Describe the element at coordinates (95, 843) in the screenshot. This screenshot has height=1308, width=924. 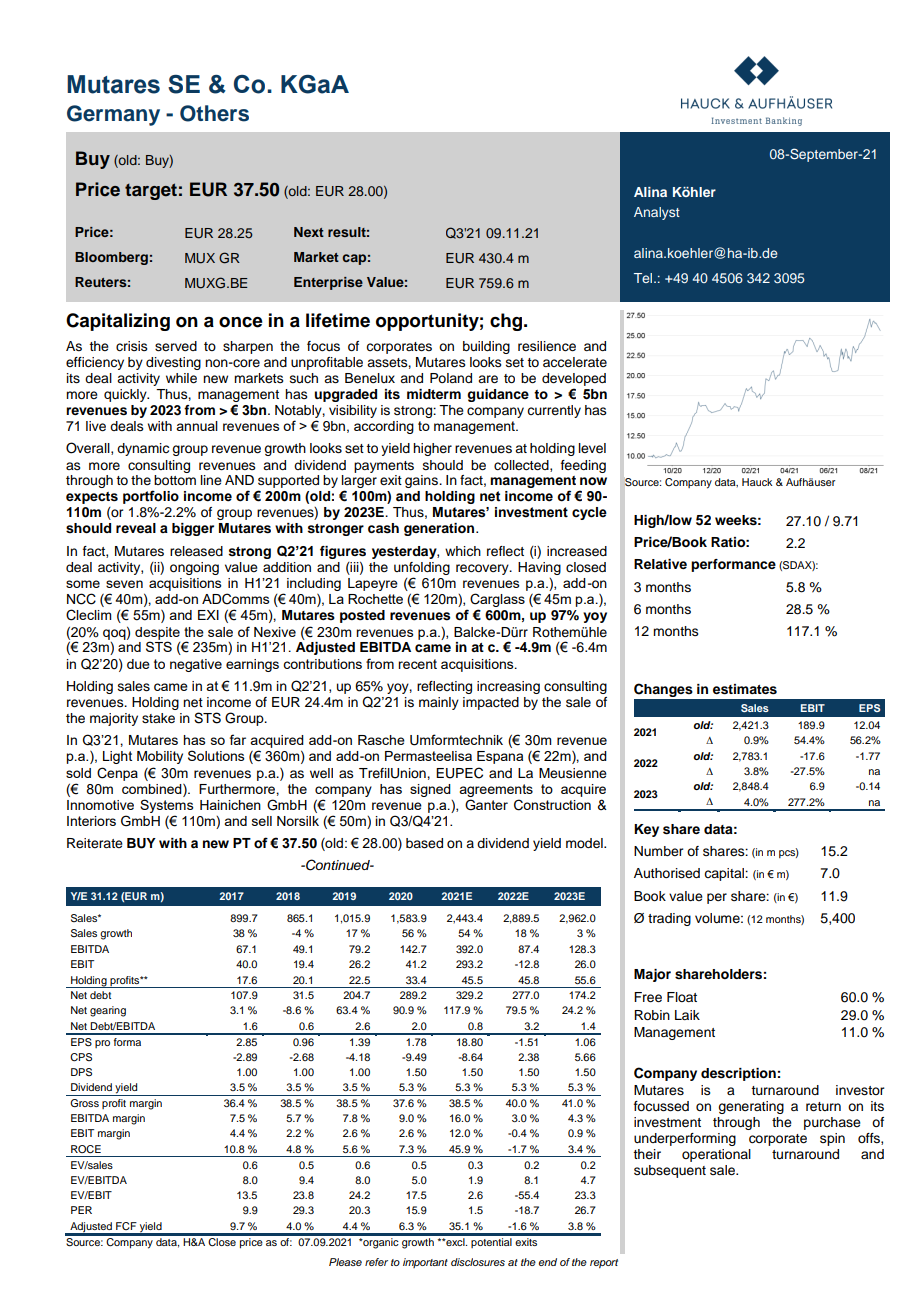
I see `Reiterate` at that location.
